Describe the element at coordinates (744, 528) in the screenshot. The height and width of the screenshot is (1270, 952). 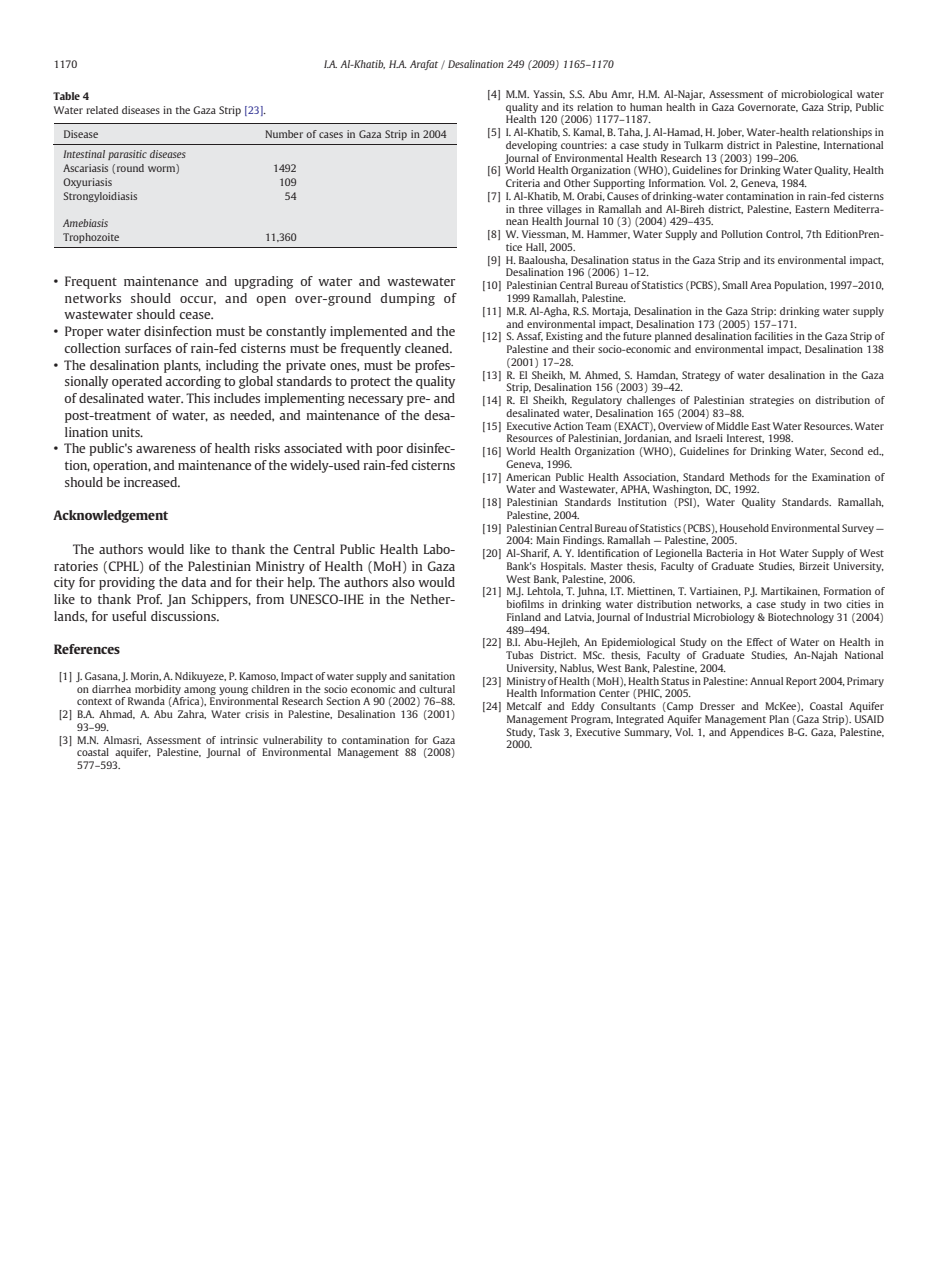
I see `Household` at that location.
